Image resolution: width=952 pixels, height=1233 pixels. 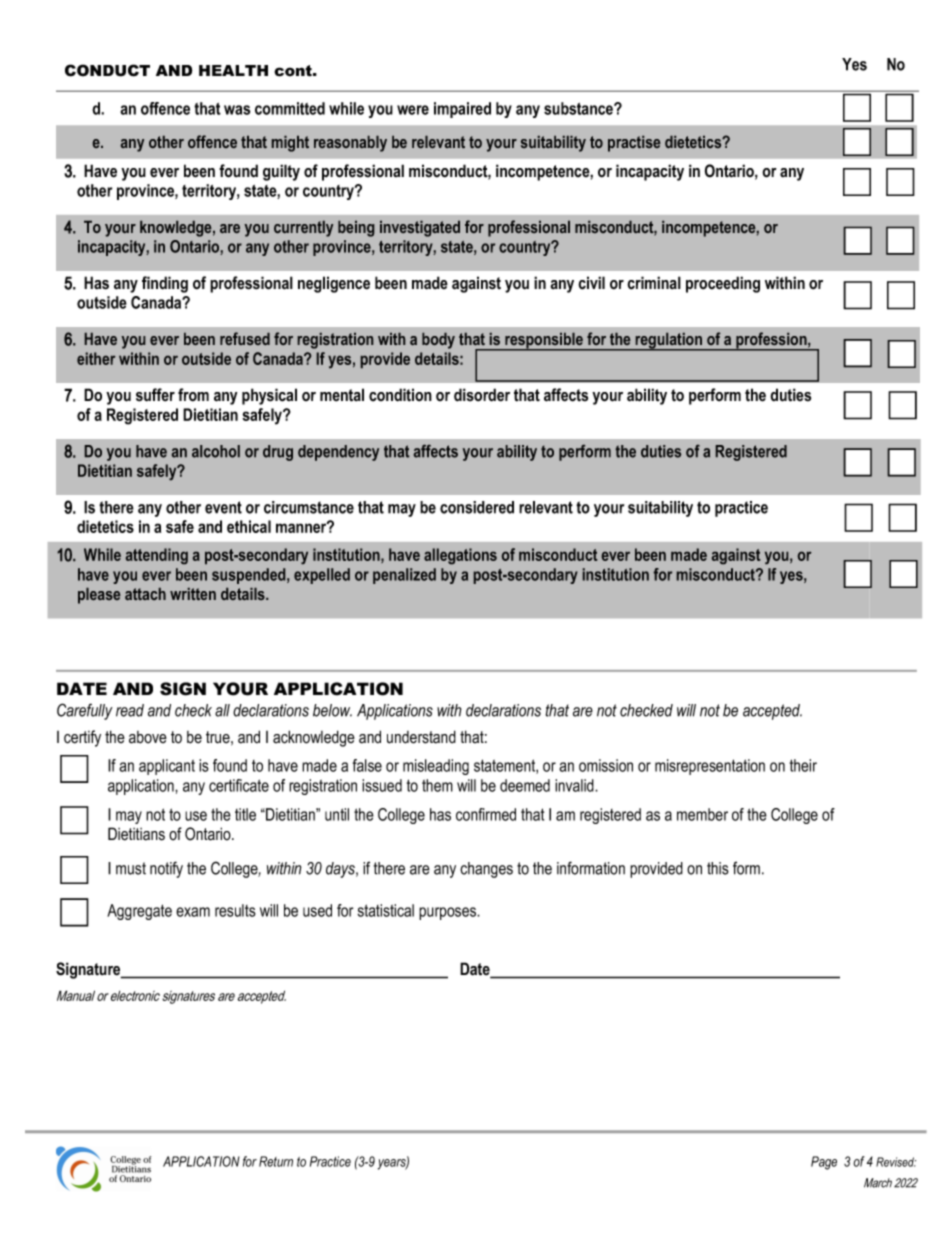 What do you see at coordinates (525, 785) in the screenshot?
I see `deemed` at bounding box center [525, 785].
